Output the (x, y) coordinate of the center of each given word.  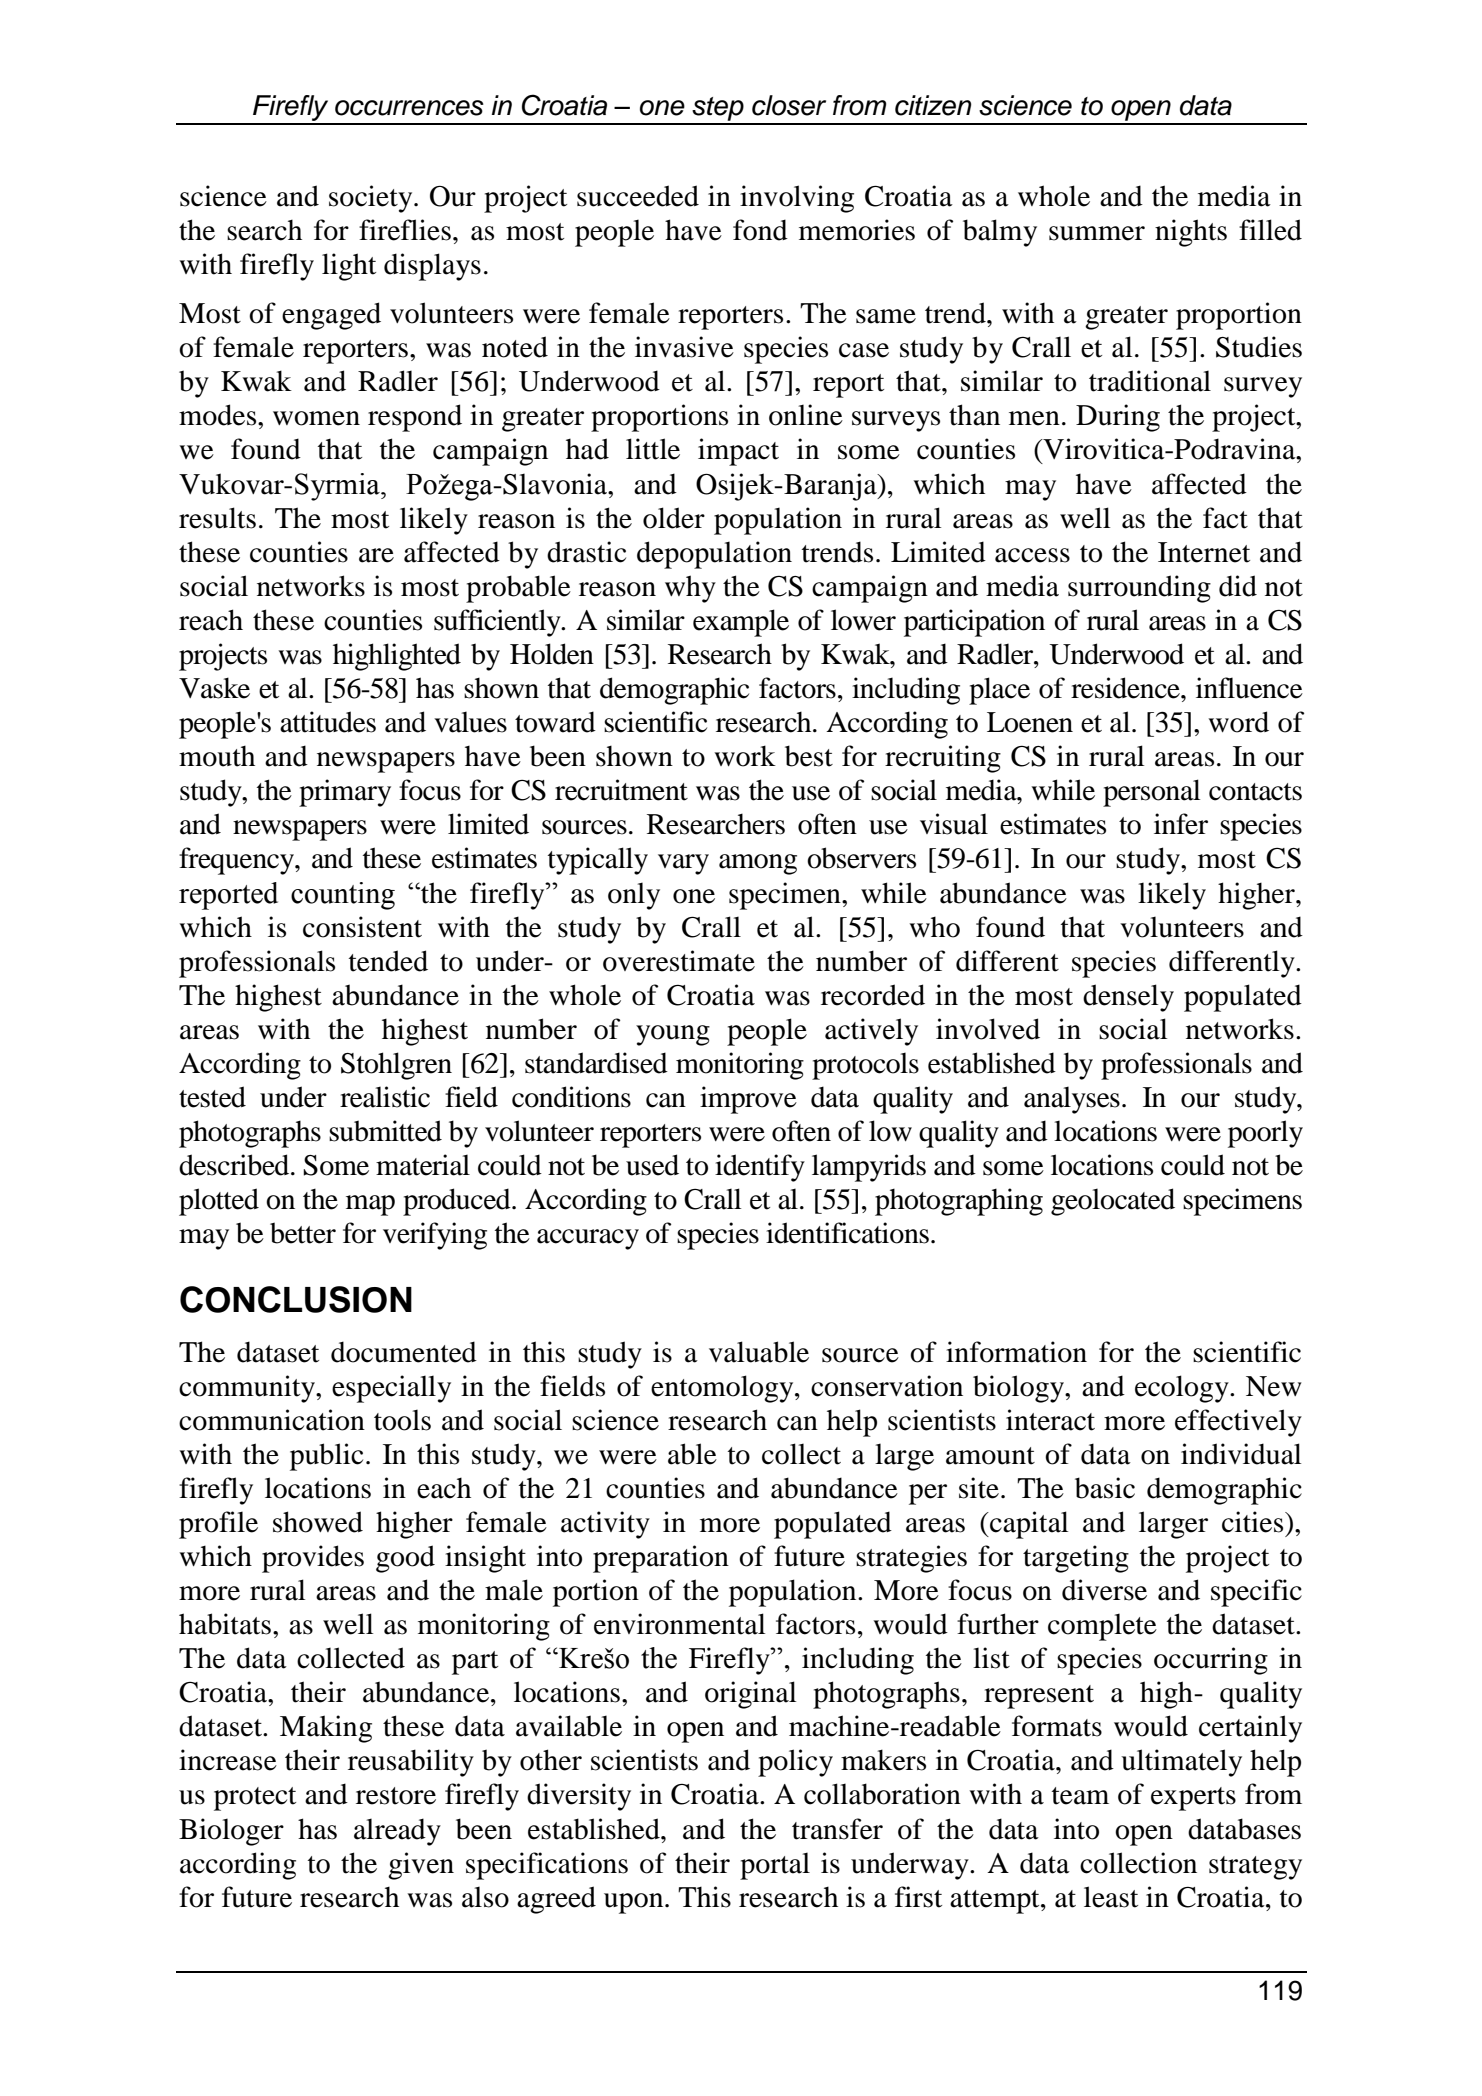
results (217, 518)
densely (1128, 998)
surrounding (1139, 589)
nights (1191, 233)
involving (797, 199)
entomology (723, 1389)
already (397, 1832)
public (326, 1457)
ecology (1183, 1389)
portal (775, 1866)
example (741, 623)
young (673, 1035)
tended (388, 961)
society (372, 199)
